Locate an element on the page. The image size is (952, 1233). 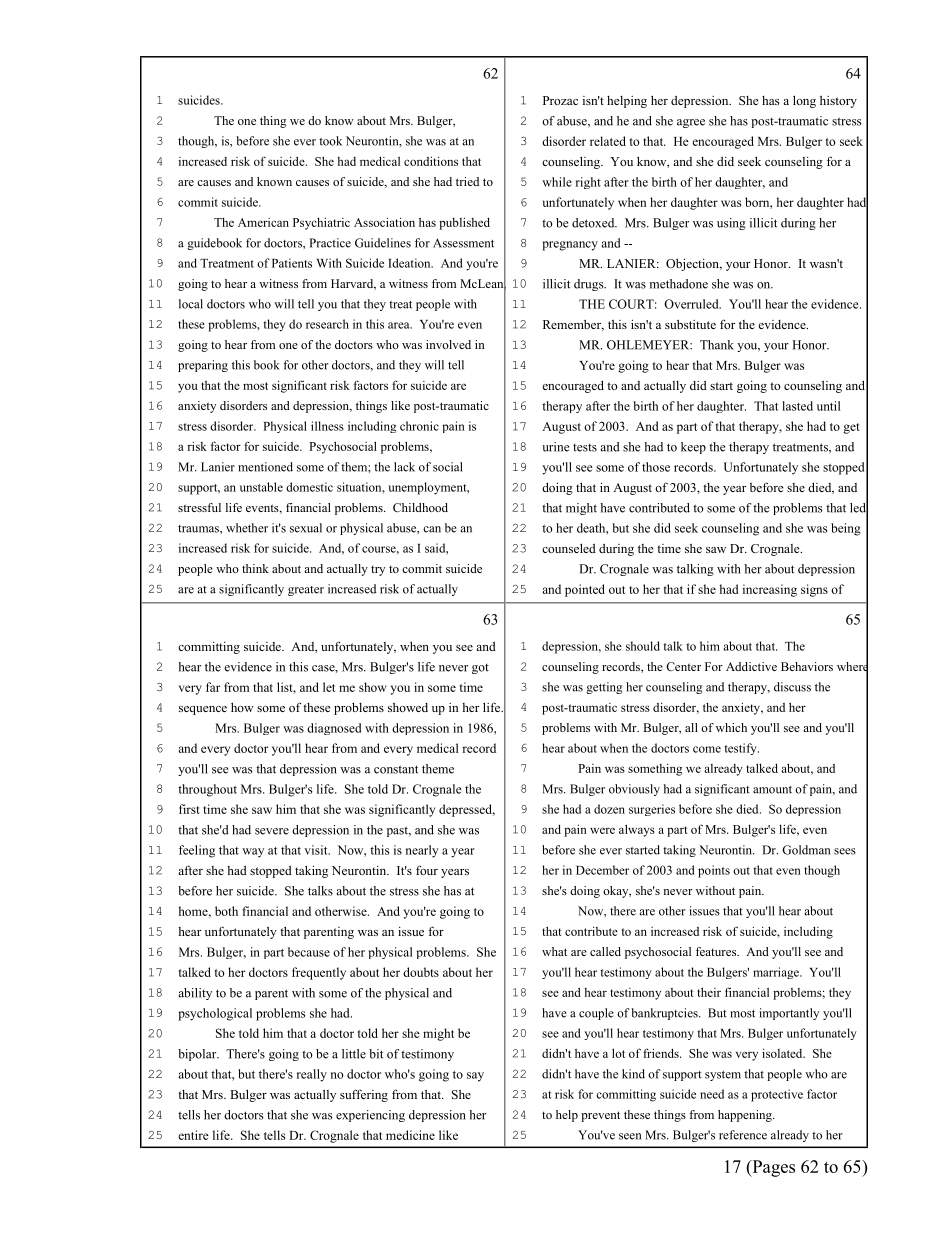
say is located at coordinates (475, 1077).
